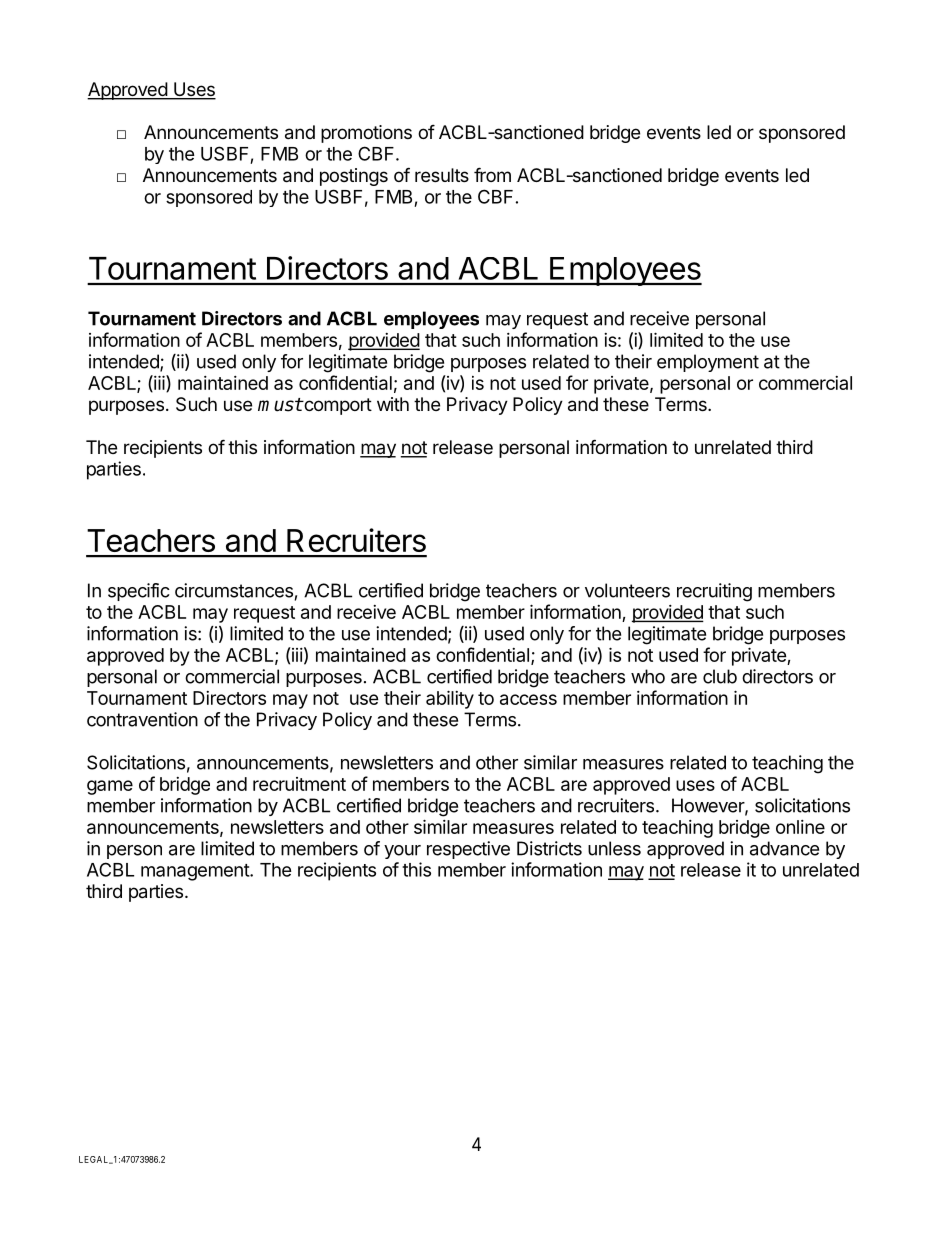 This image has height=1233, width=952. Describe the element at coordinates (393, 404) in the image. I see `with` at that location.
